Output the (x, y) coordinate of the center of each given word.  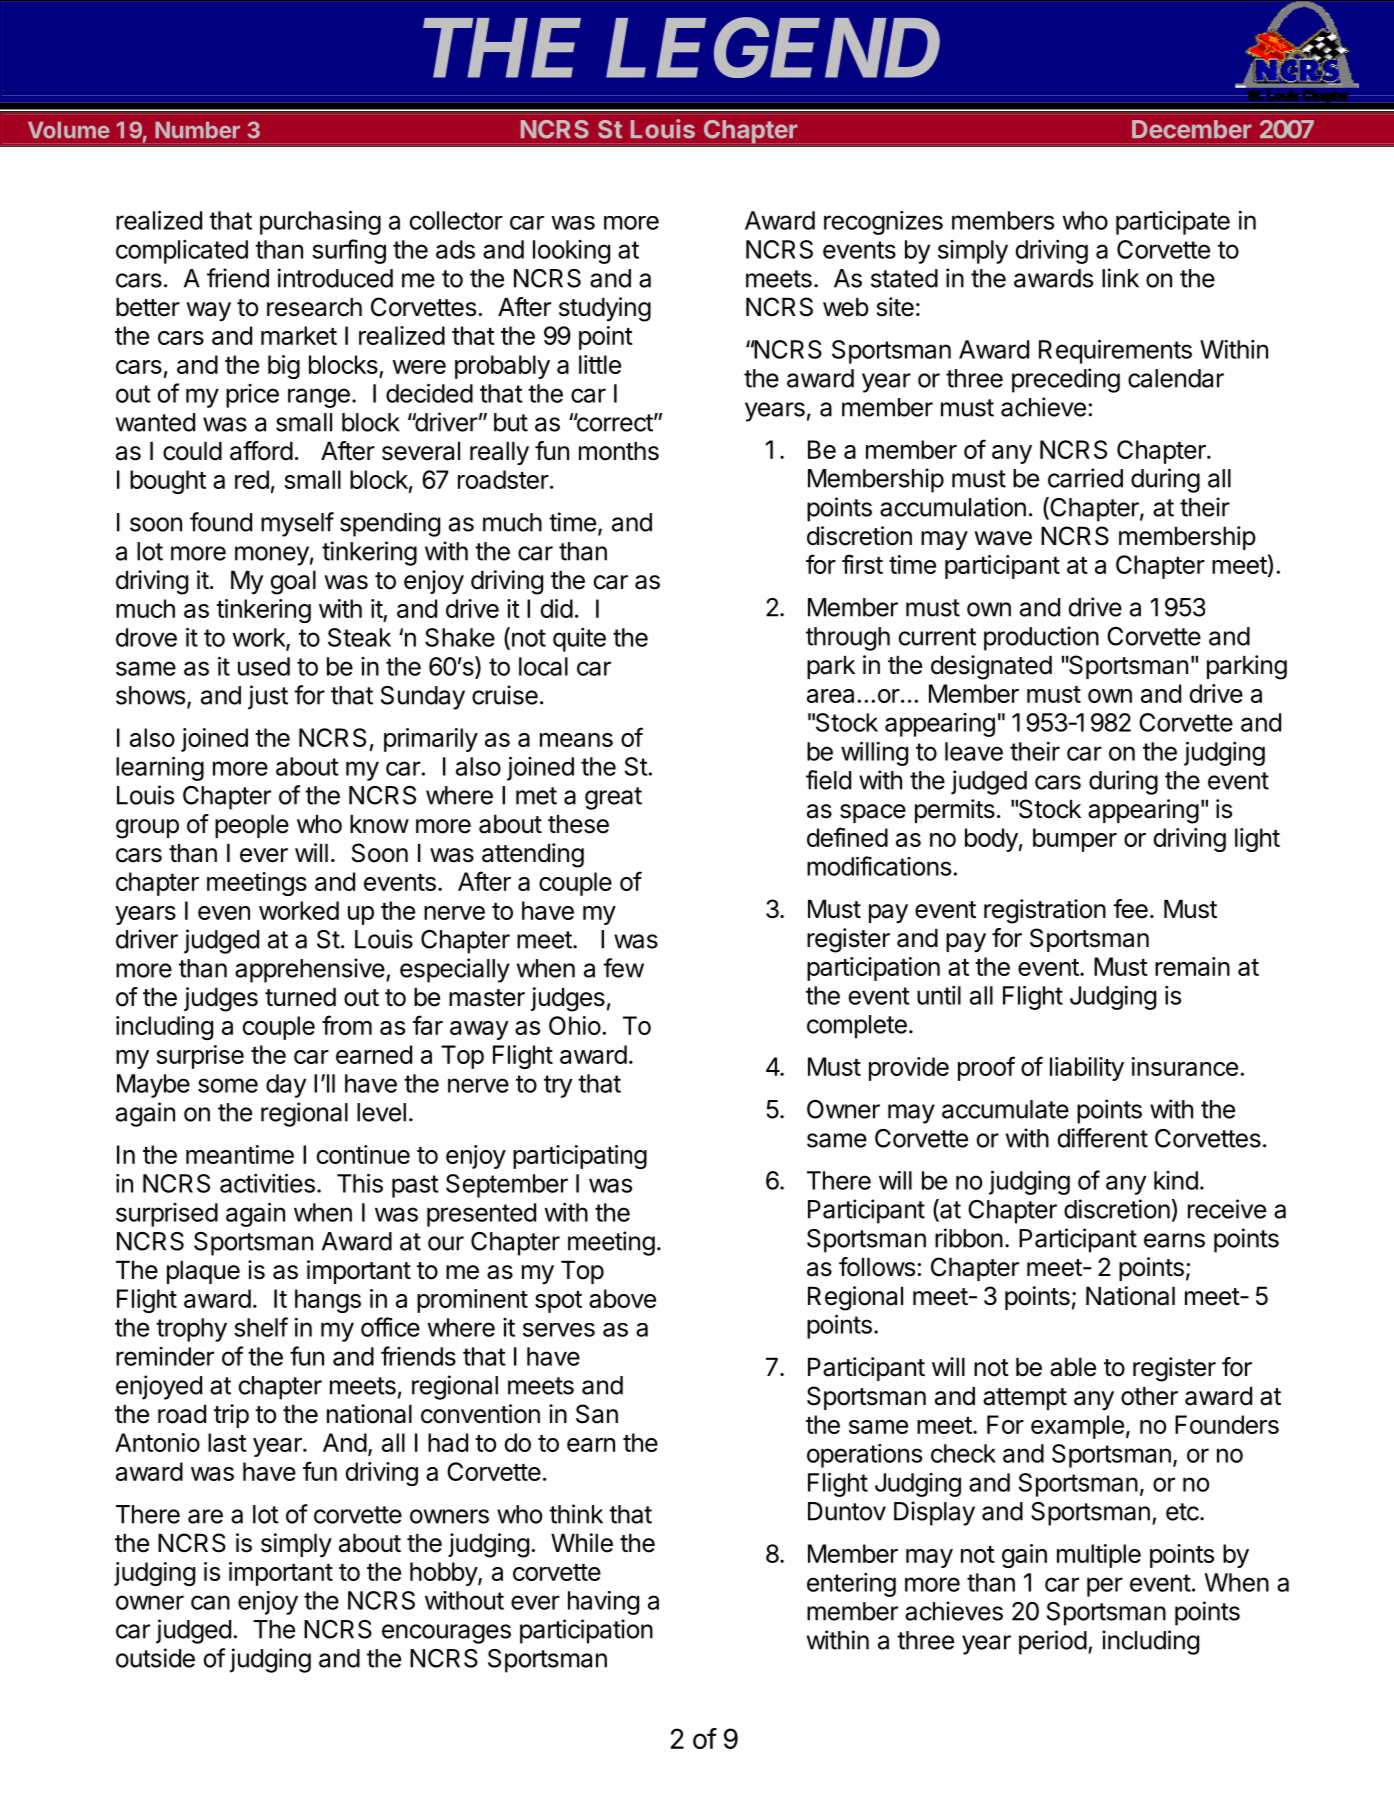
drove (146, 637)
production (1041, 638)
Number (197, 130)
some (228, 1085)
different (1102, 1138)
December (1192, 129)
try (558, 1086)
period (1053, 1642)
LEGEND (773, 48)
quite (579, 640)
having (603, 1603)
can (210, 1602)
